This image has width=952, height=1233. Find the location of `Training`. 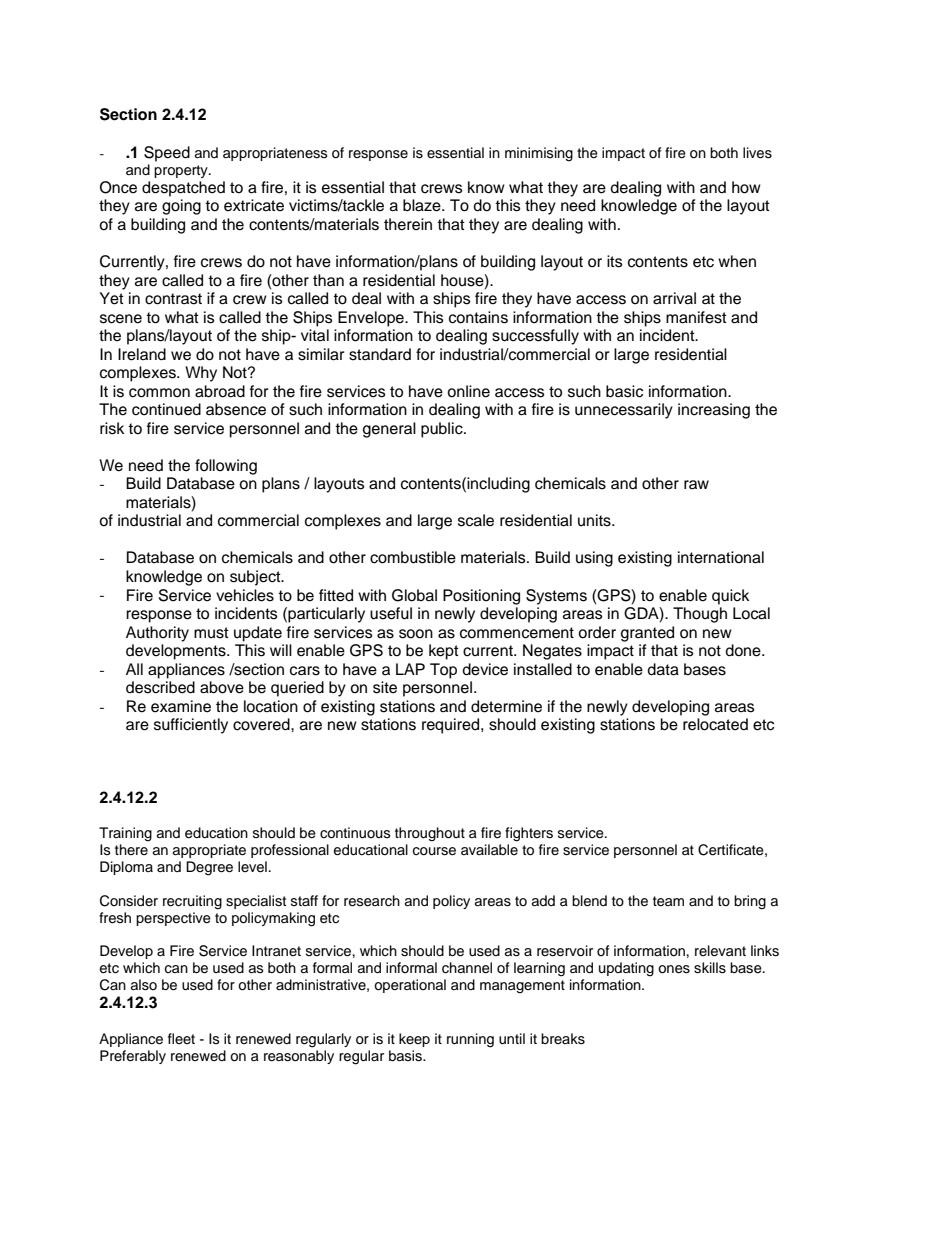

Training is located at coordinates (125, 834).
